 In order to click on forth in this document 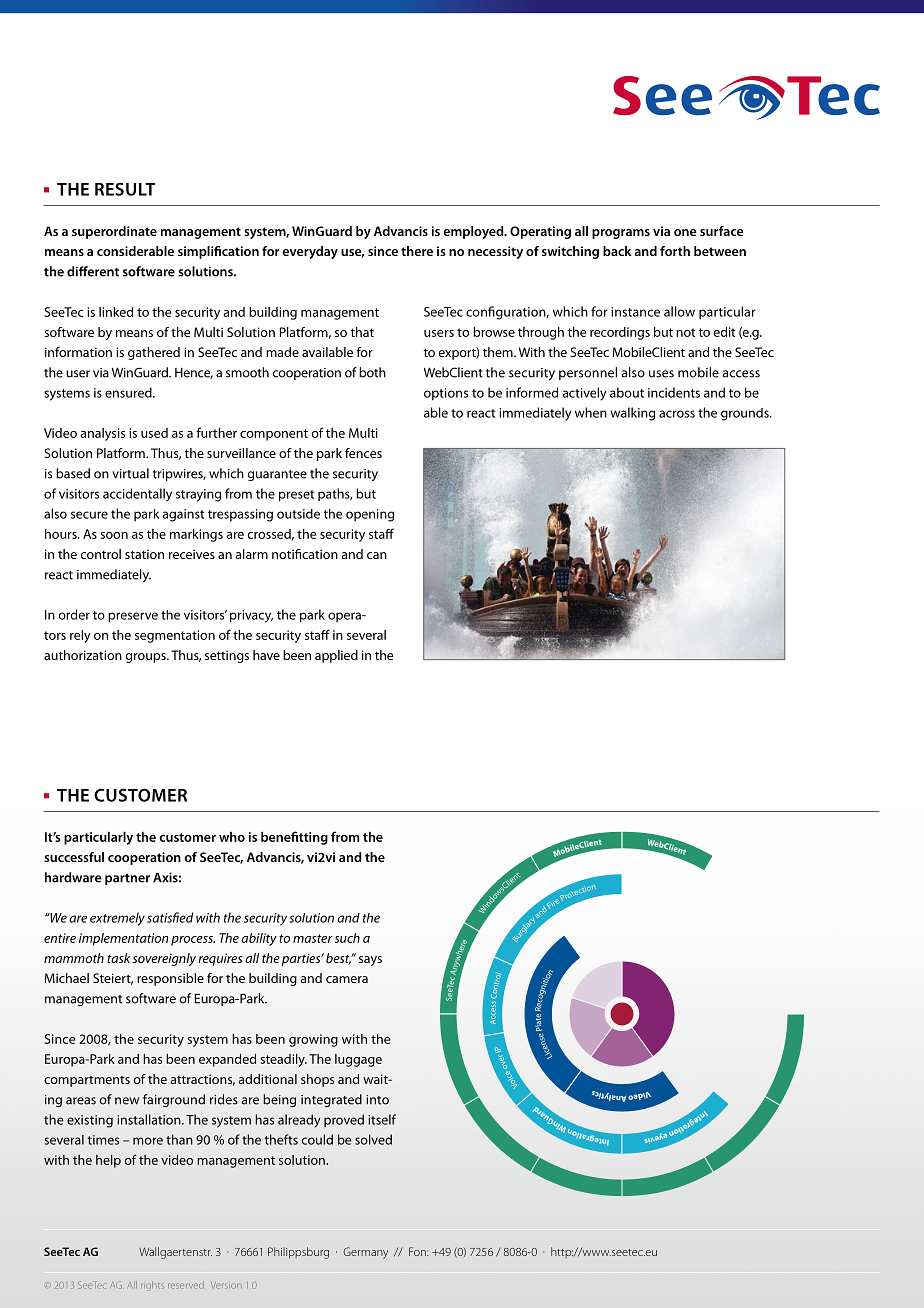, I will do `click(675, 251)`.
